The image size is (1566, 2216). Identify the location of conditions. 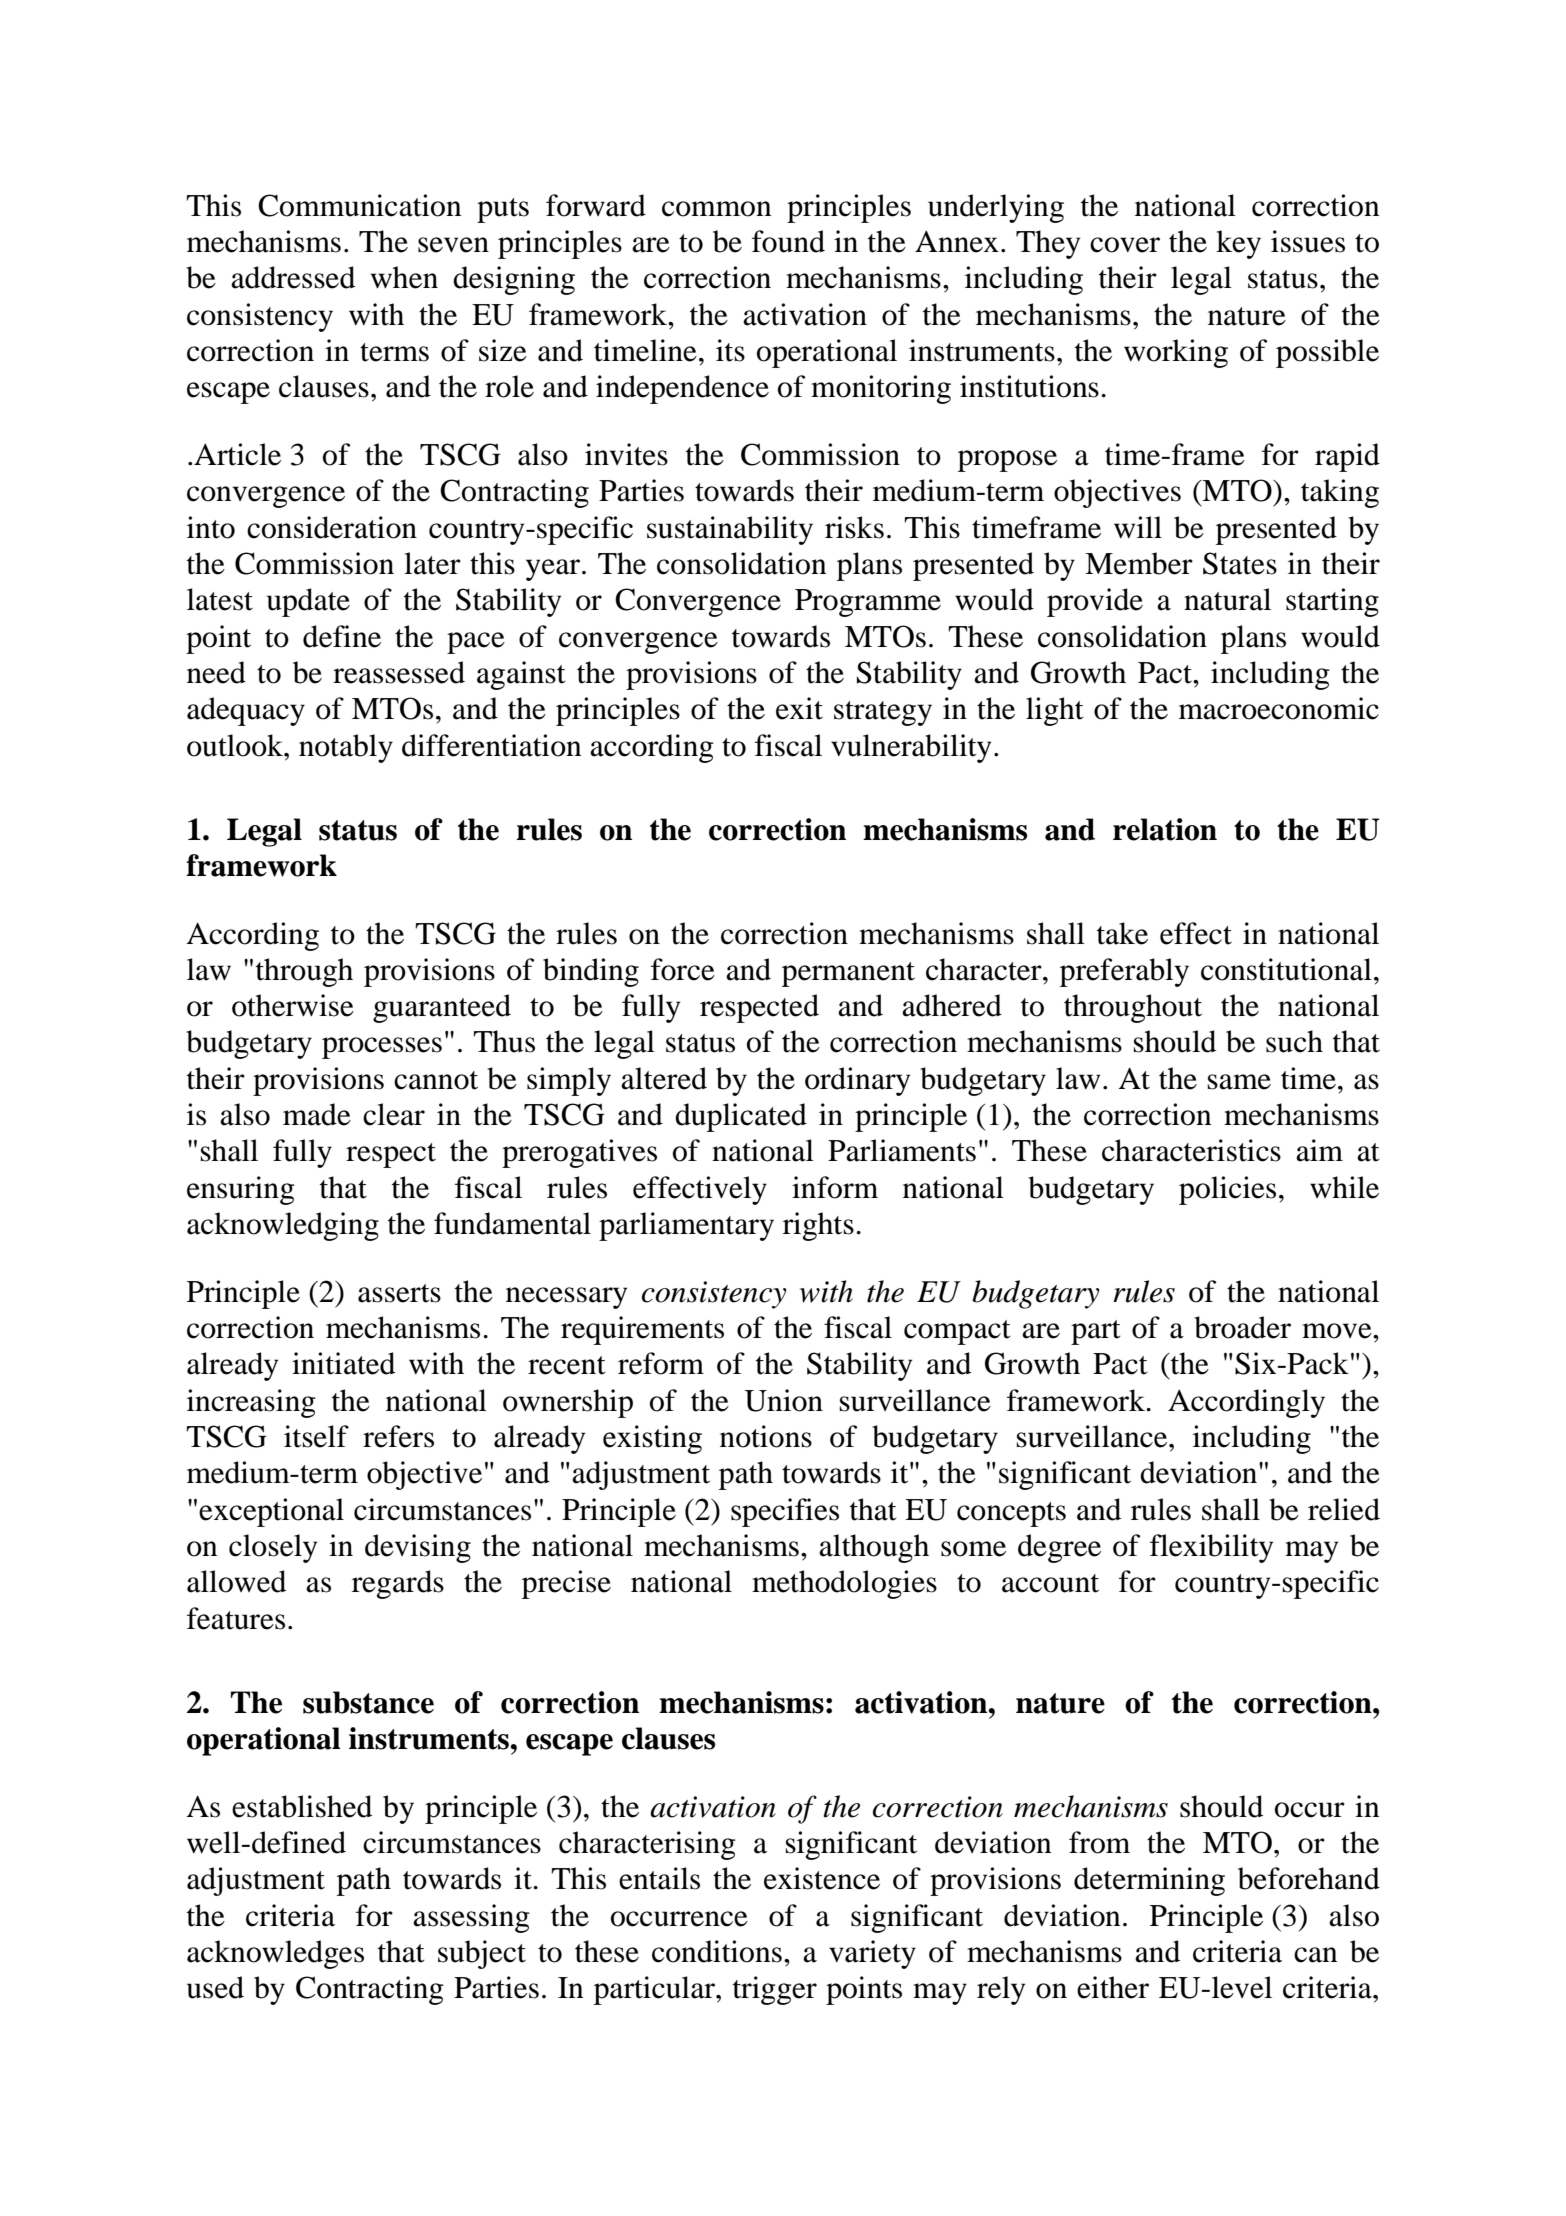
(717, 1951).
